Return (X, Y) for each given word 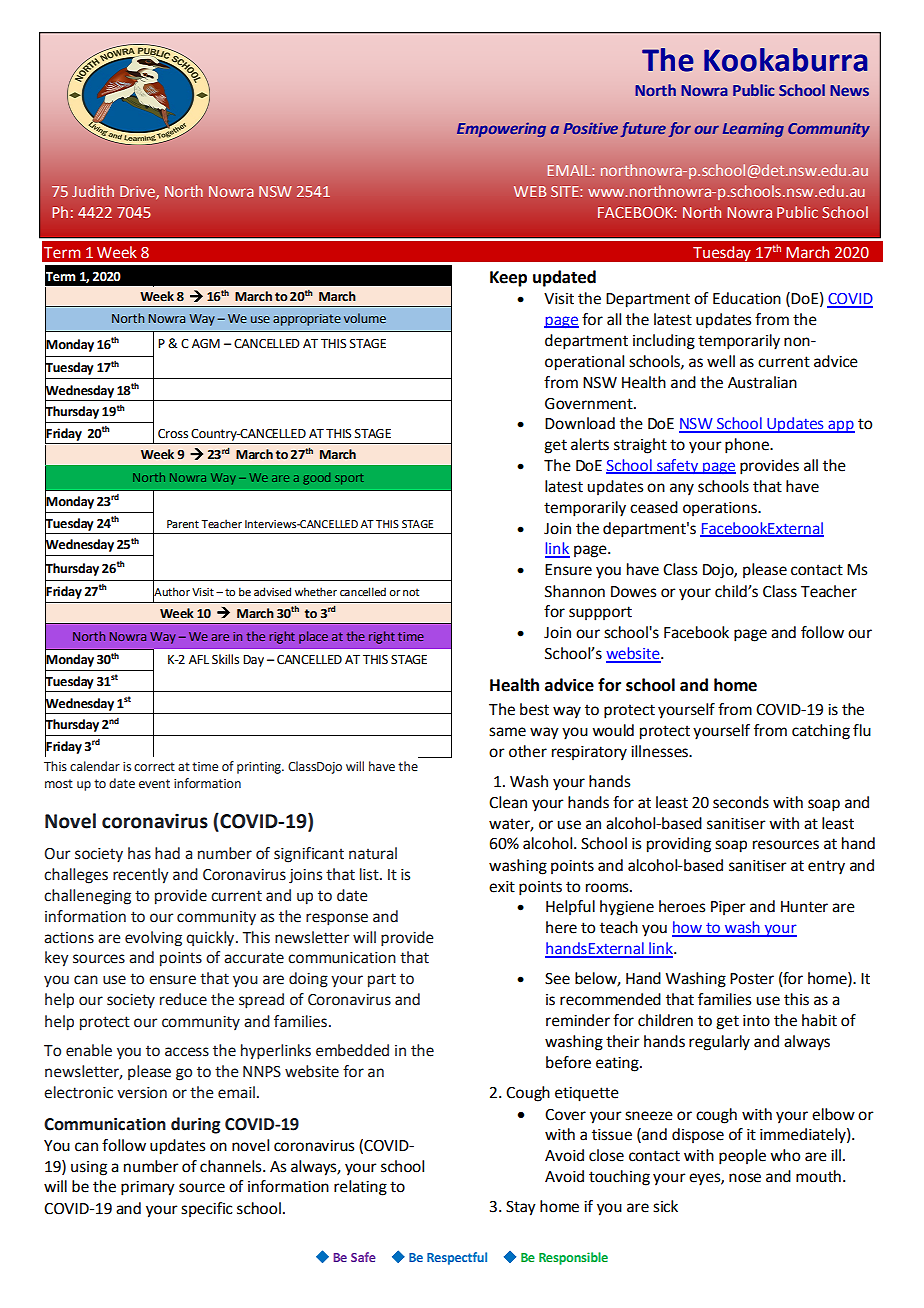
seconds (741, 802)
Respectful (457, 1258)
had (167, 853)
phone (748, 446)
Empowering (501, 130)
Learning (753, 129)
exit (502, 887)
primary (148, 1188)
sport (349, 479)
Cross (173, 434)
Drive (138, 192)
